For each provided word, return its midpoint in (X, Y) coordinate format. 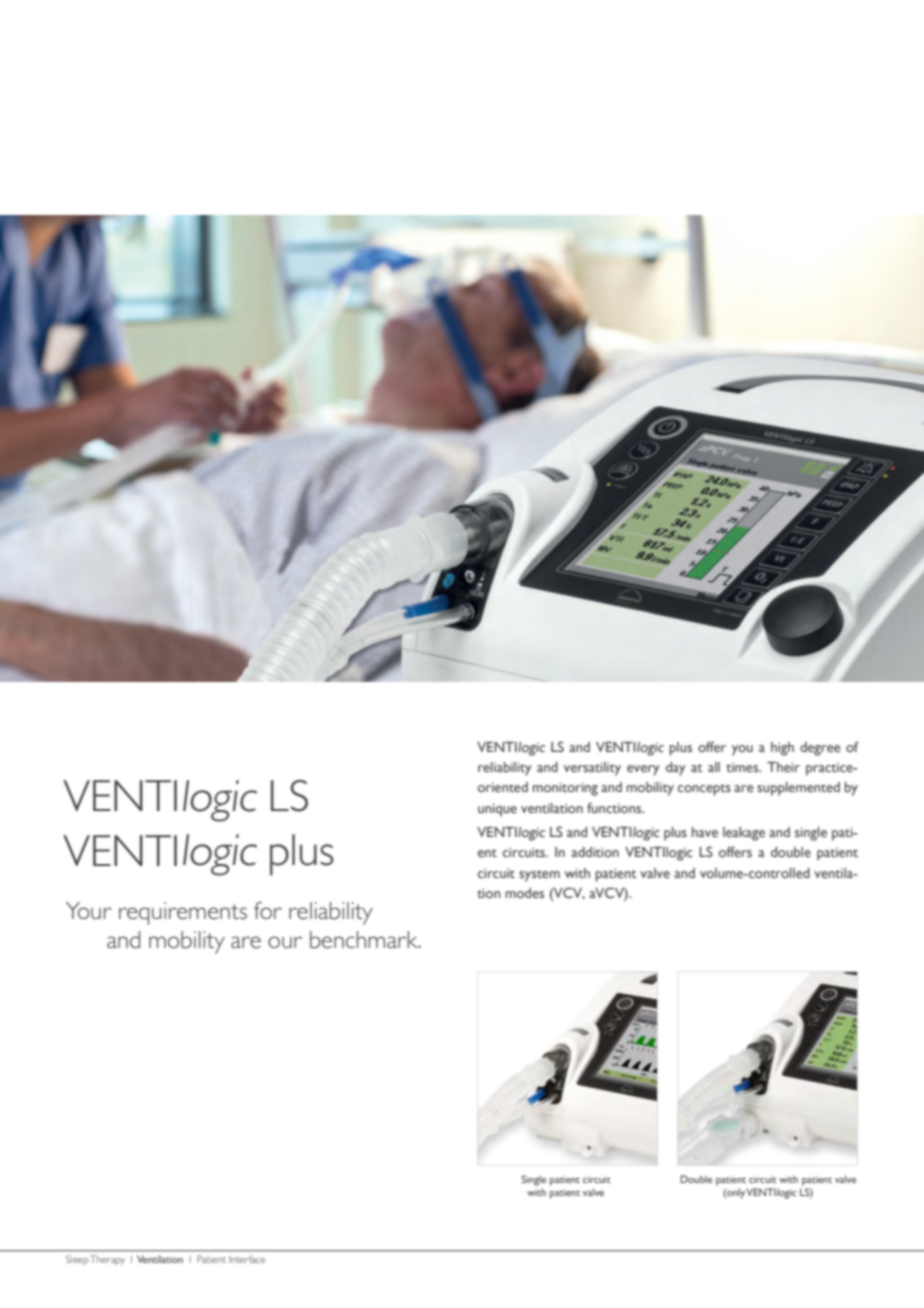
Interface (247, 1259)
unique (497, 810)
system (539, 876)
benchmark (365, 939)
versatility (592, 769)
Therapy (107, 1260)
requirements (183, 913)
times (743, 767)
